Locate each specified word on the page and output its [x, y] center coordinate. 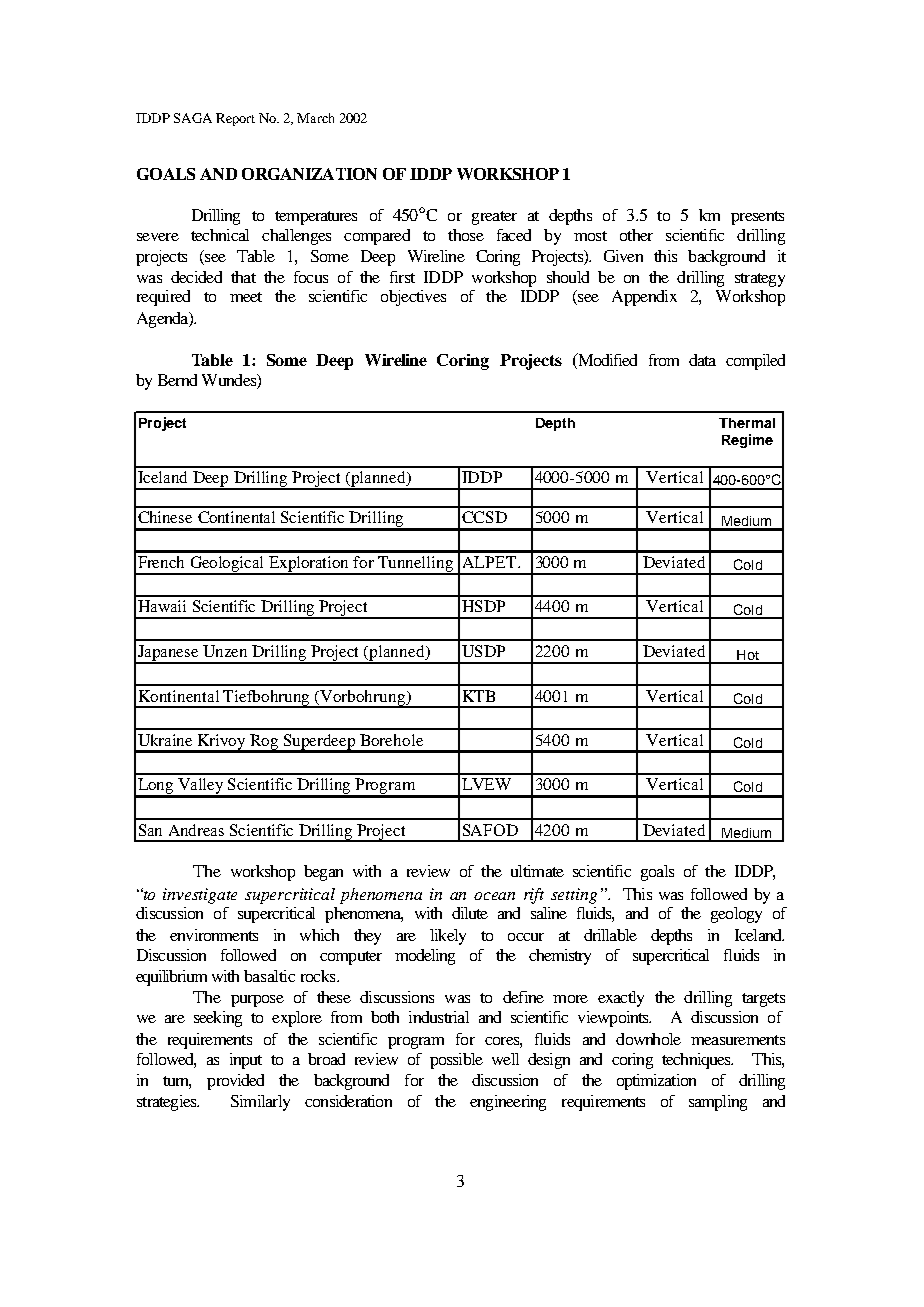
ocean [494, 896]
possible [456, 1061]
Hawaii [162, 606]
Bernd [177, 380]
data [702, 360]
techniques [697, 1061]
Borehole [391, 740]
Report [235, 119]
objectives [413, 298]
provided [235, 1082]
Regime [747, 441]
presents [757, 218]
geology [736, 915]
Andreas [196, 830]
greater [494, 218]
